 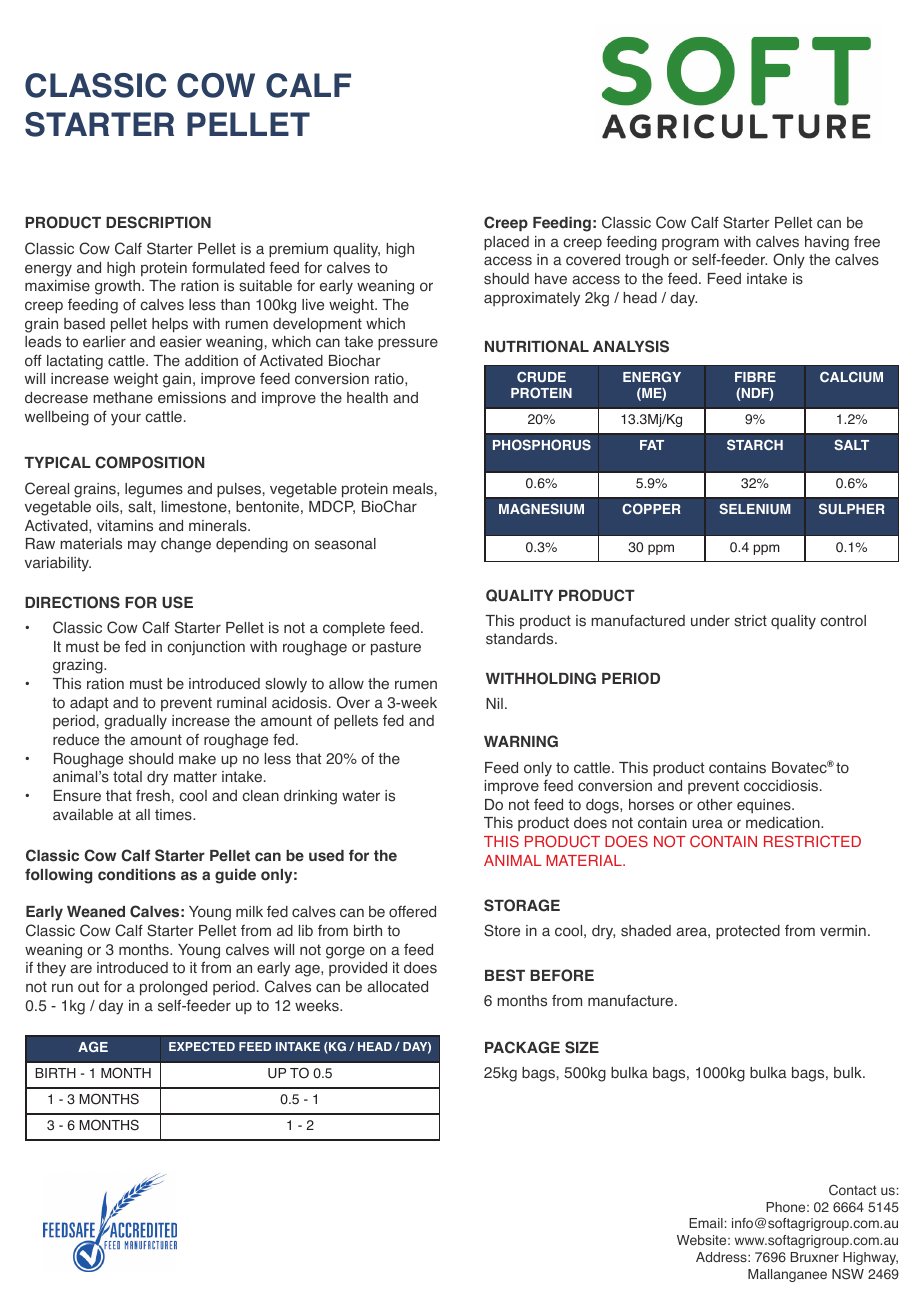 What do you see at coordinates (135, 722) in the image?
I see `gradually` at bounding box center [135, 722].
